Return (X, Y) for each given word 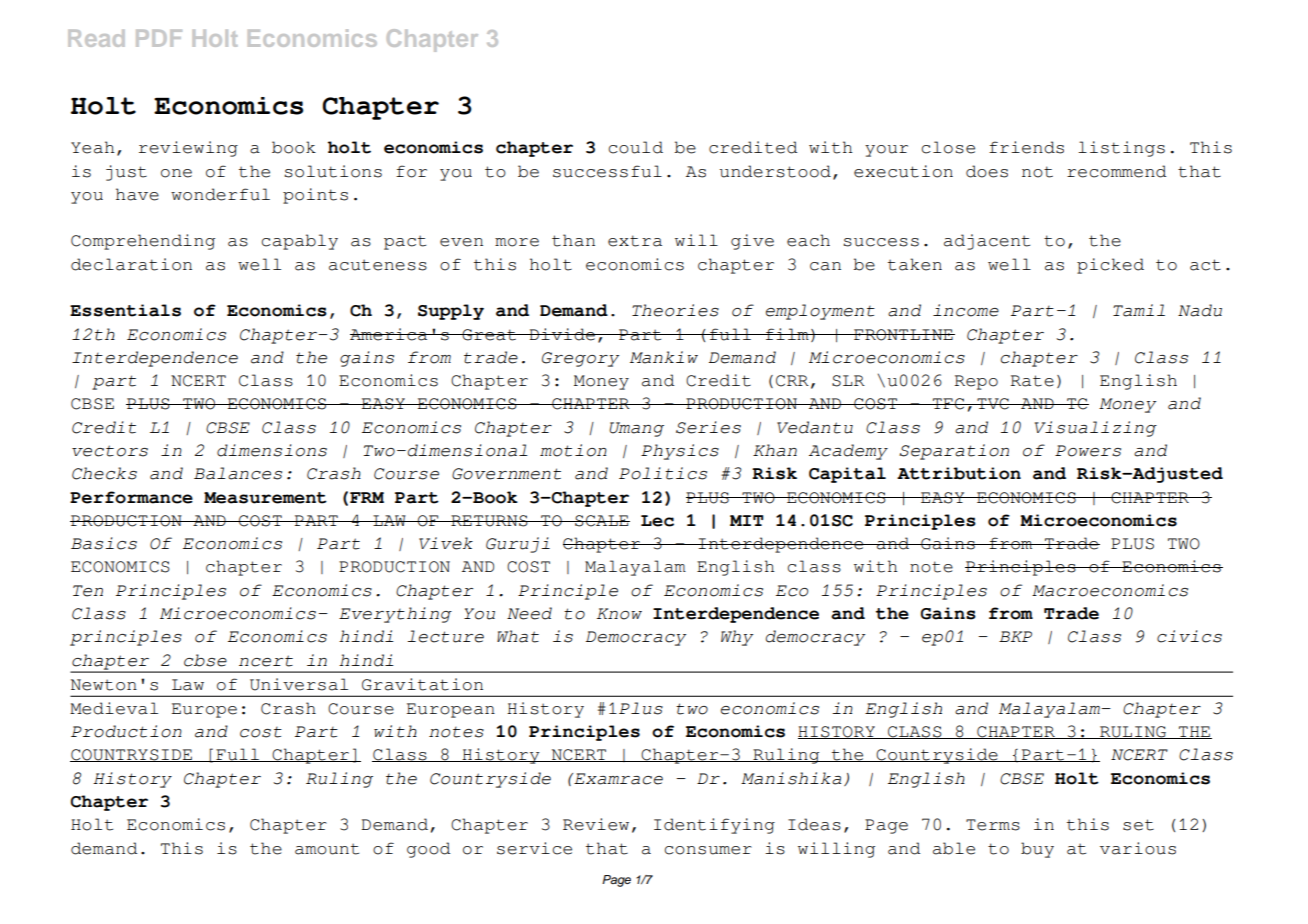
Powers (1088, 451)
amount (327, 849)
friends (1026, 147)
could (635, 147)
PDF (159, 38)
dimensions (272, 450)
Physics (680, 452)
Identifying (714, 826)
